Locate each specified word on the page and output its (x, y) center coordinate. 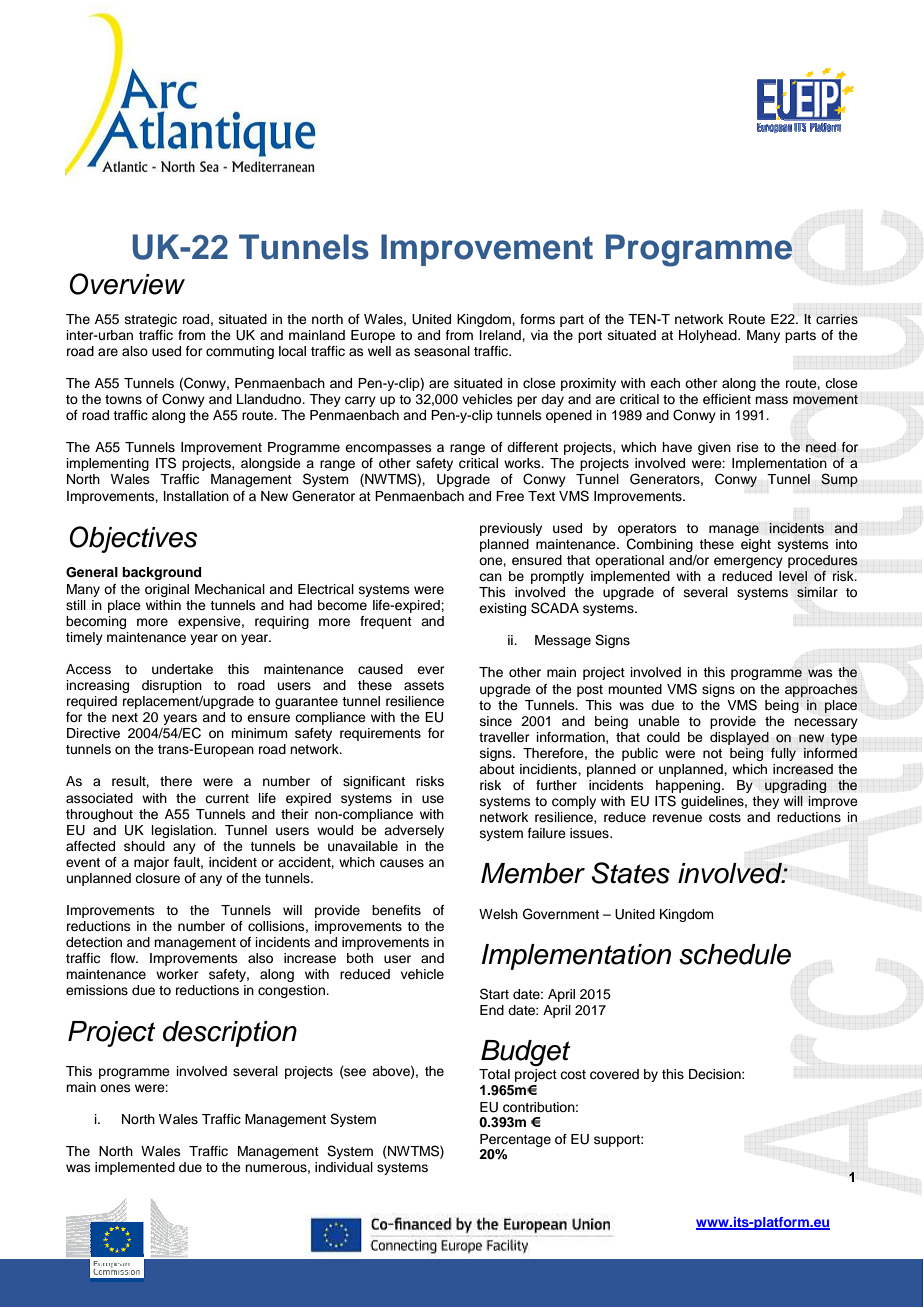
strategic (151, 320)
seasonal (442, 351)
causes (402, 863)
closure (157, 878)
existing (502, 609)
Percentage (515, 1140)
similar (817, 592)
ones (115, 1088)
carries (837, 319)
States (630, 873)
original (167, 590)
